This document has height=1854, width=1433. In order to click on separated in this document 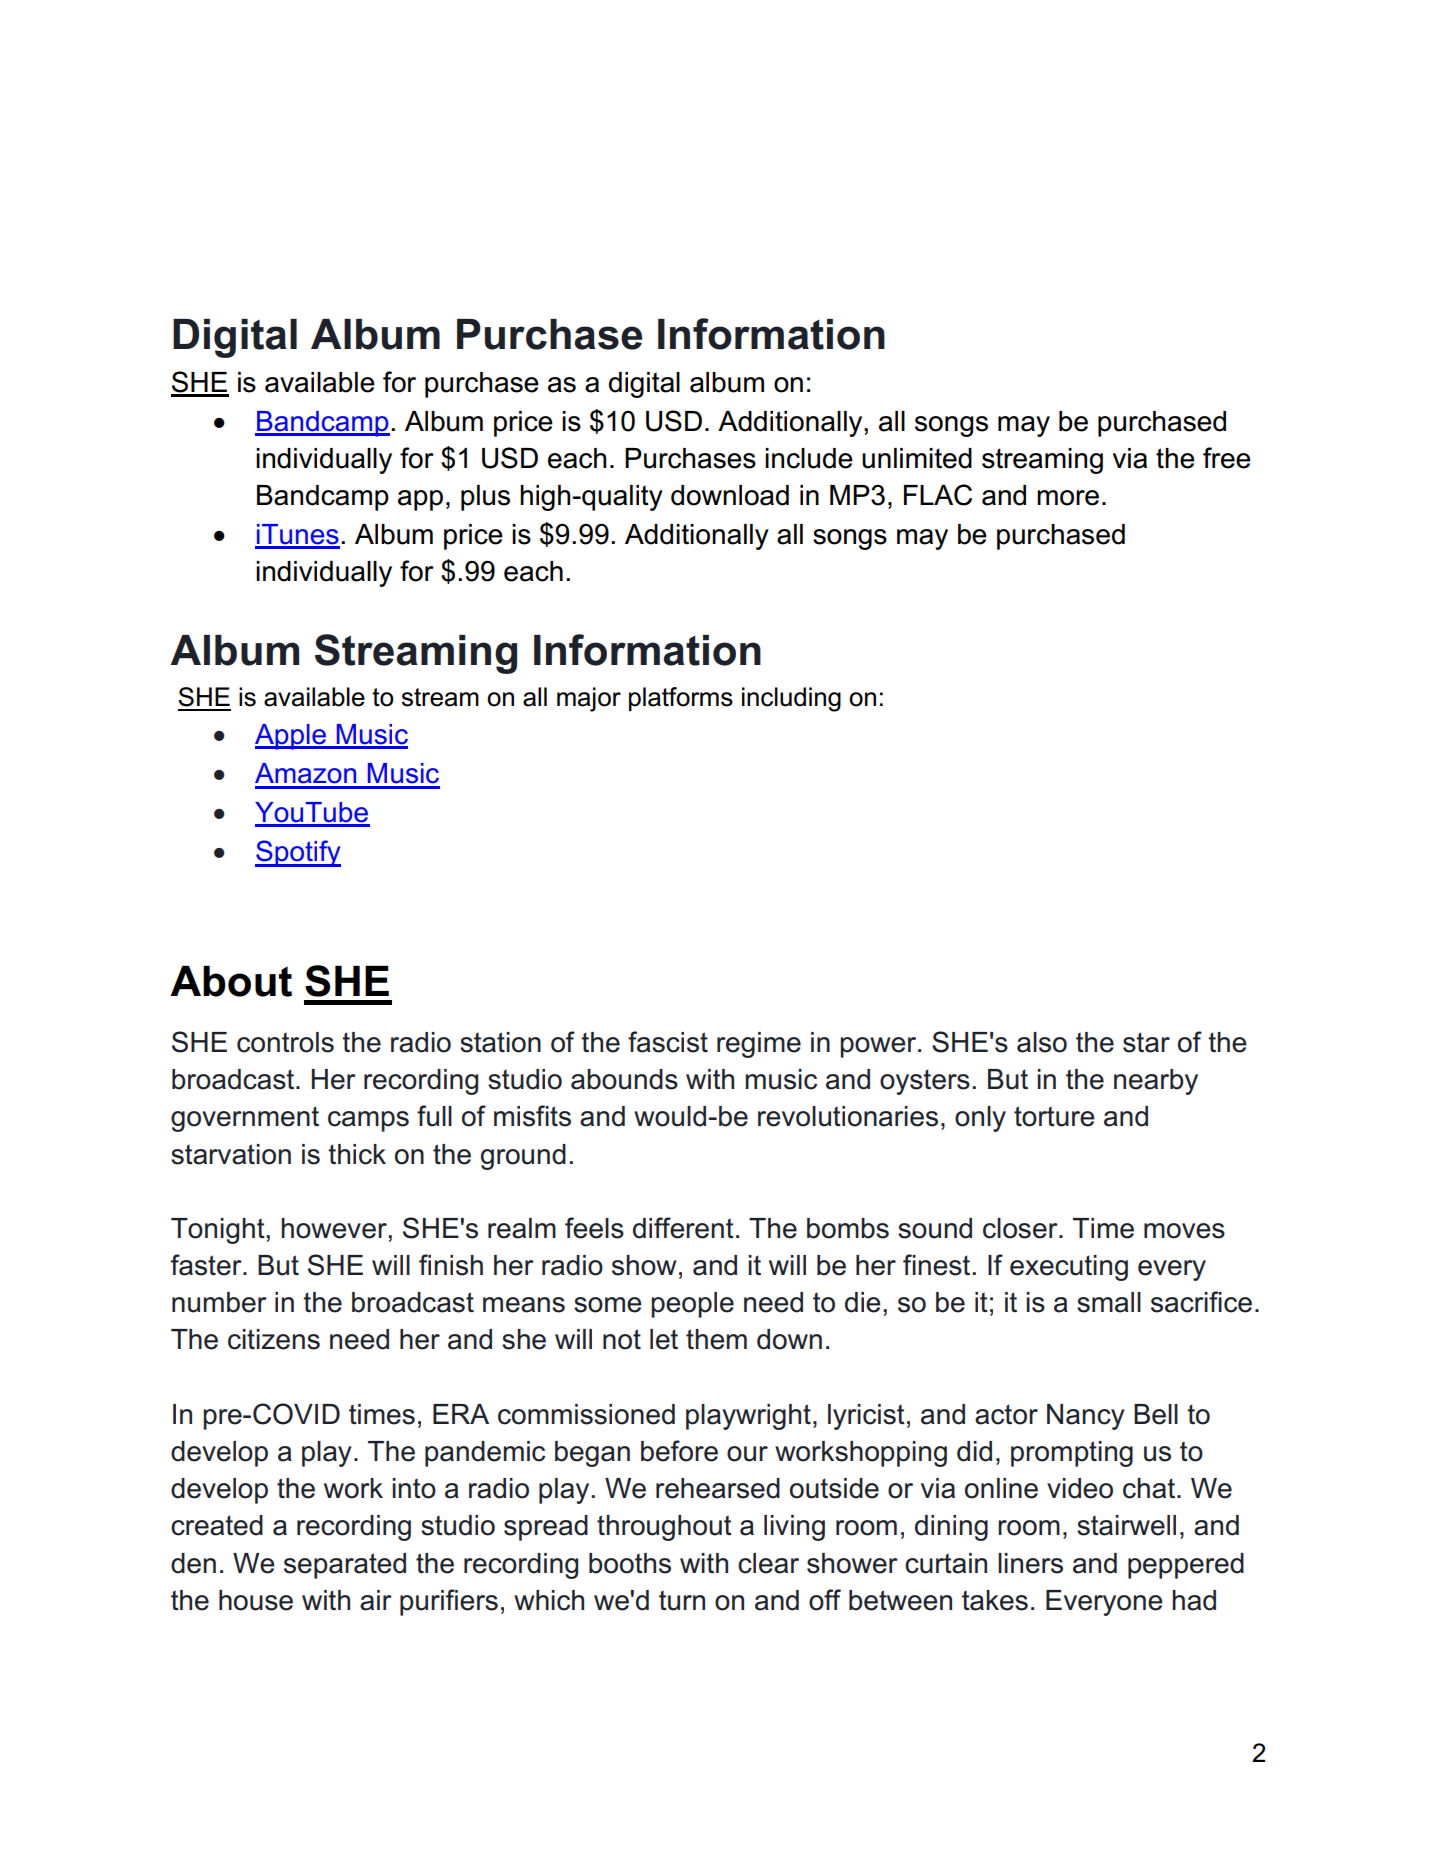, I will do `click(345, 1566)`.
